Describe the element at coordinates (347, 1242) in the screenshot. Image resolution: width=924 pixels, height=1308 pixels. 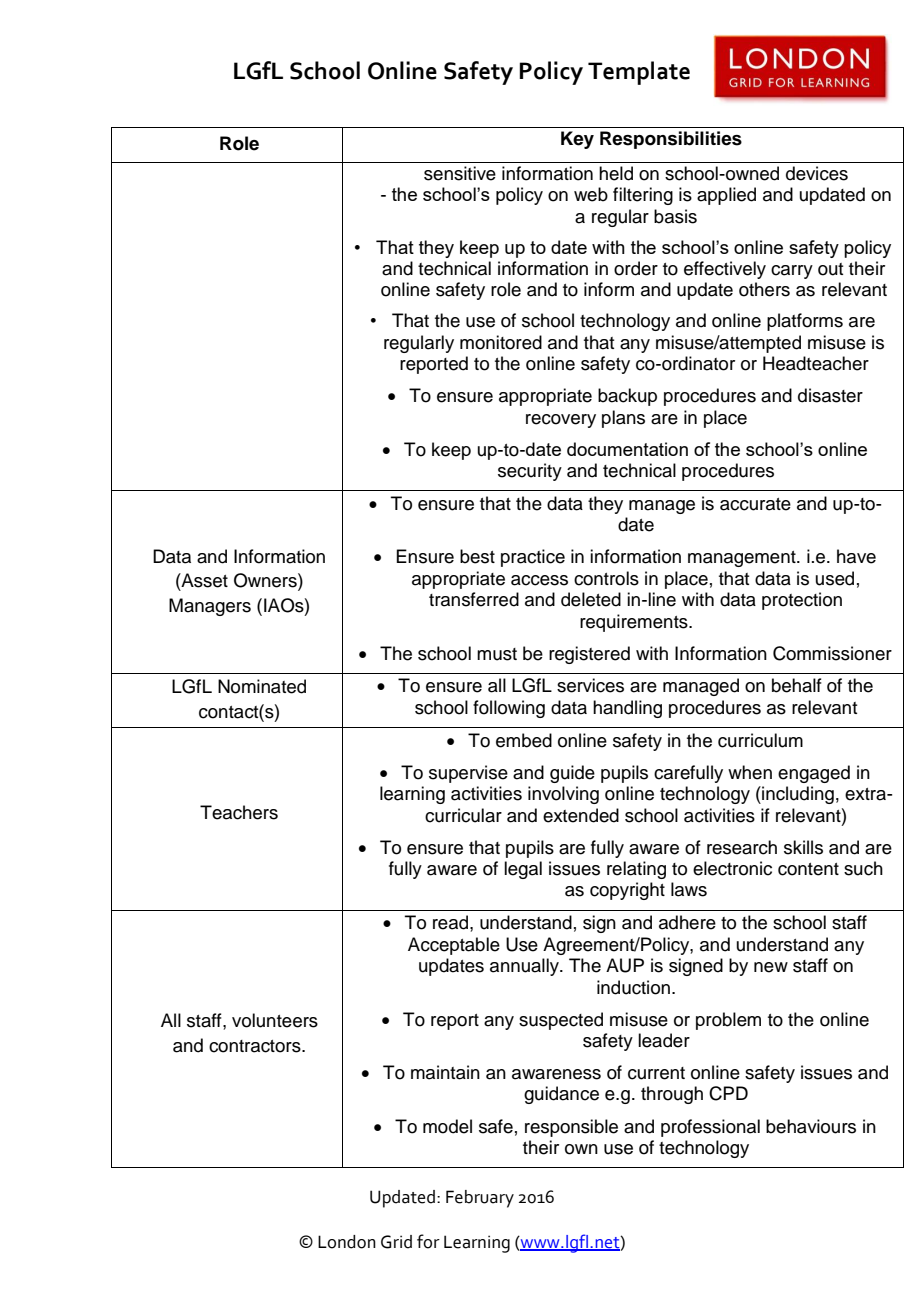
I see `London` at that location.
